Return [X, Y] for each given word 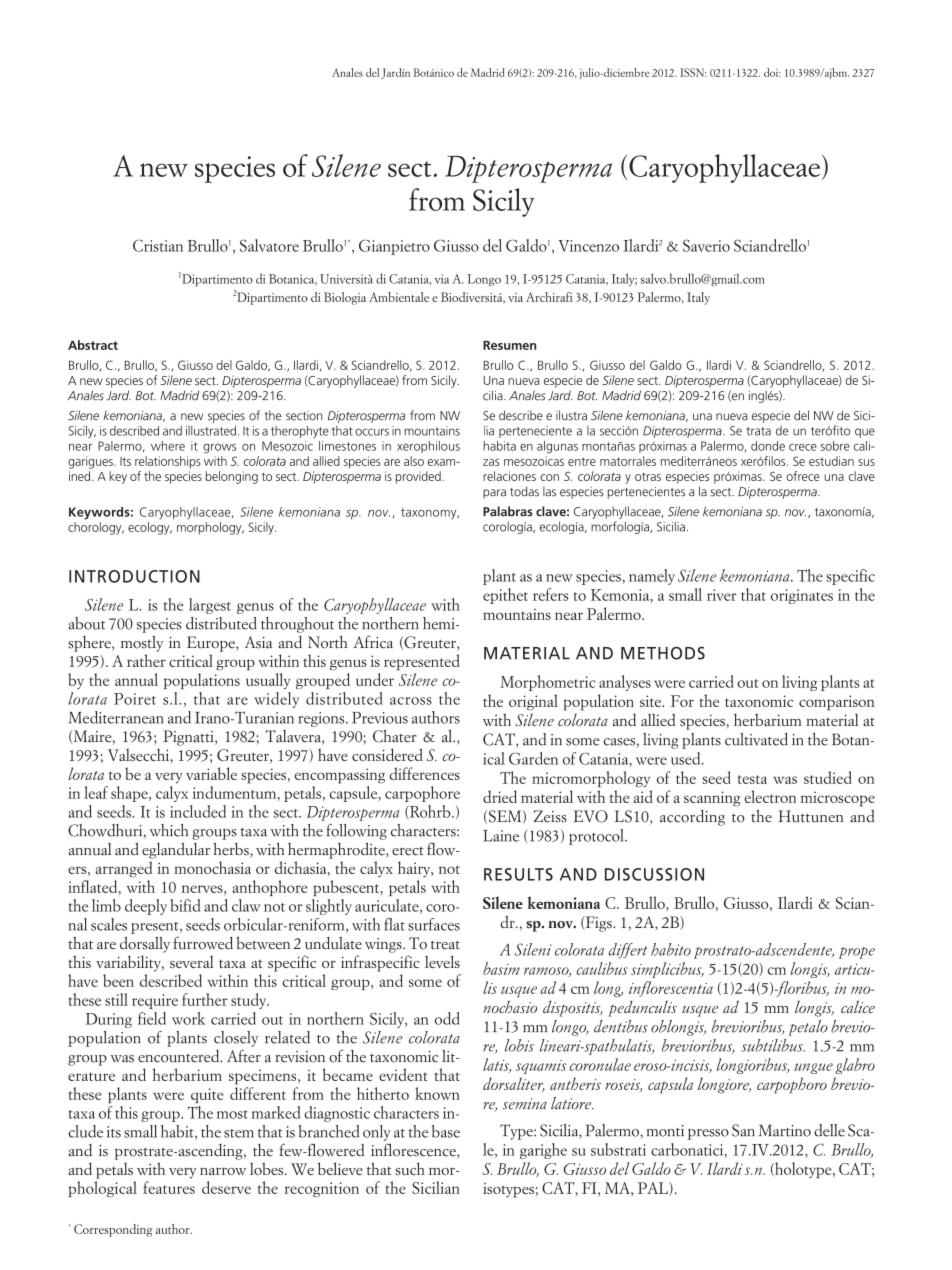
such [410, 1168]
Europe [212, 644]
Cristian [158, 245]
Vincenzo [588, 246]
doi [772, 72]
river [722, 595]
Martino [785, 1130]
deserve [226, 1187]
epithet [505, 596]
